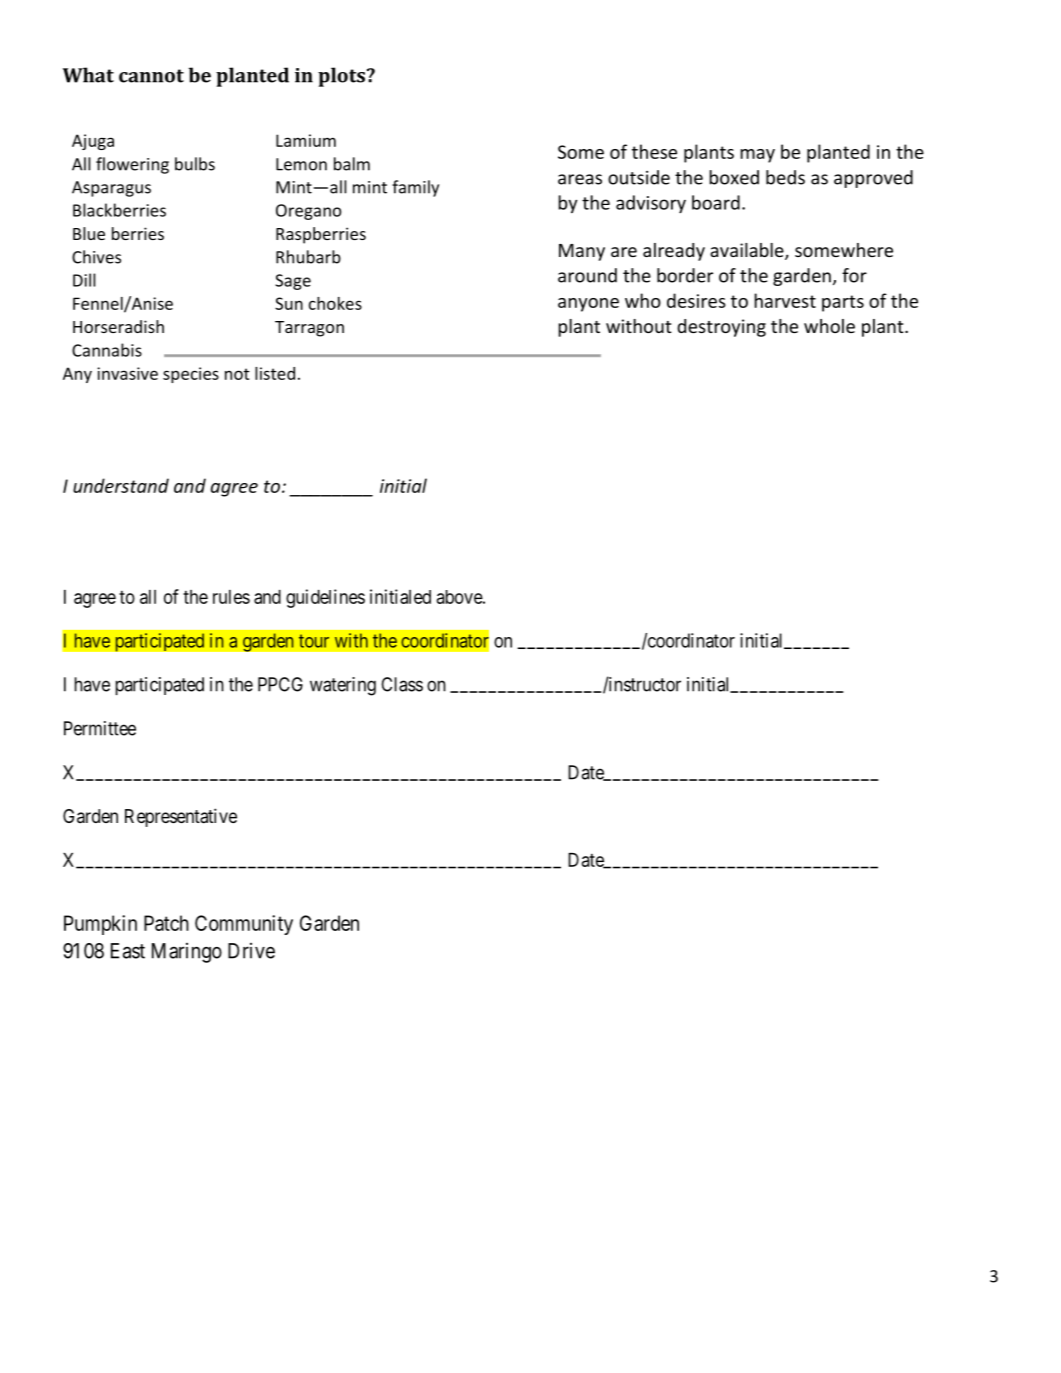  I want to click on destroying, so click(721, 328).
